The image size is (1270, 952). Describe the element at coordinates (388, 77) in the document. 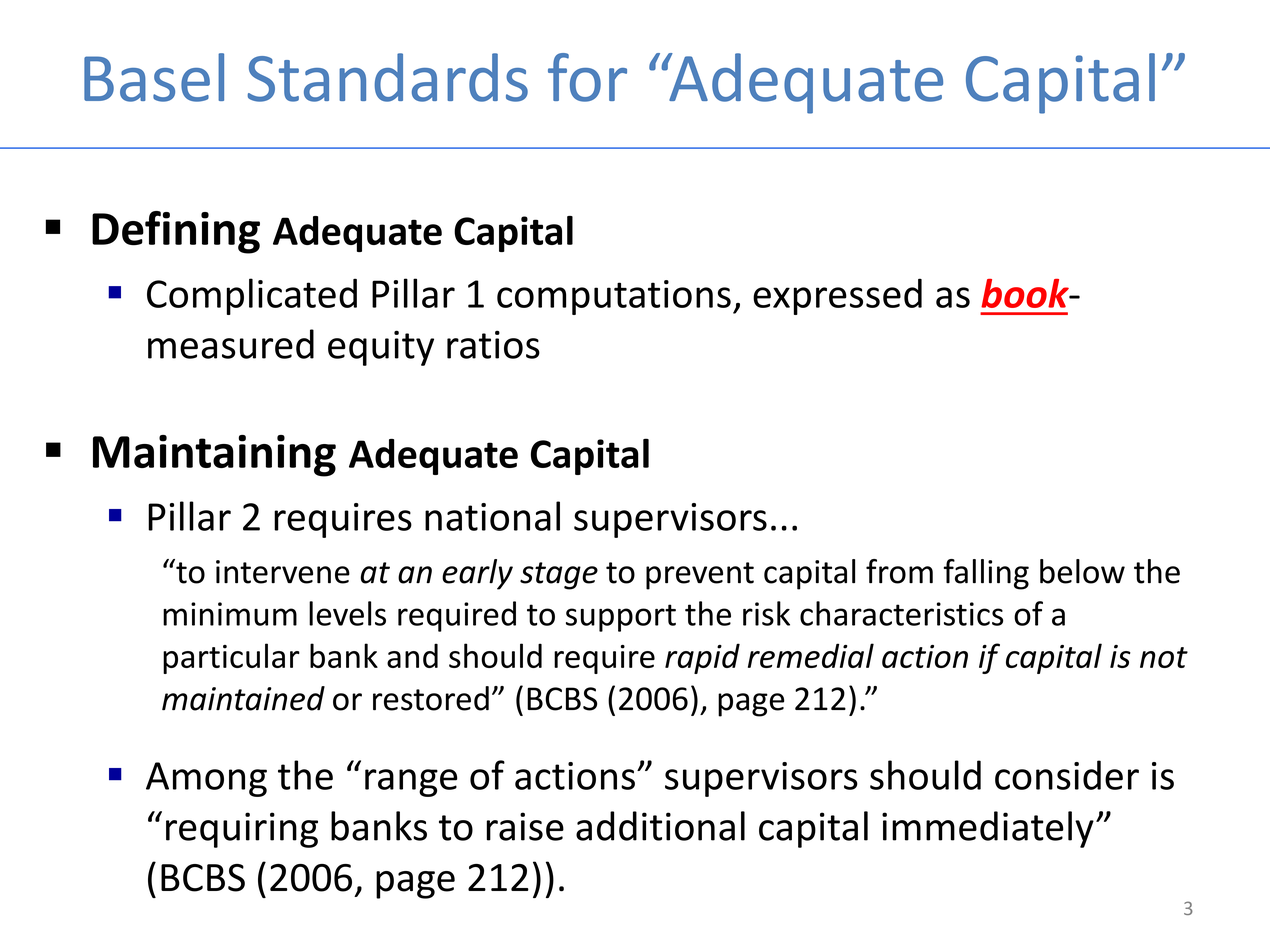

I see `Standards` at that location.
